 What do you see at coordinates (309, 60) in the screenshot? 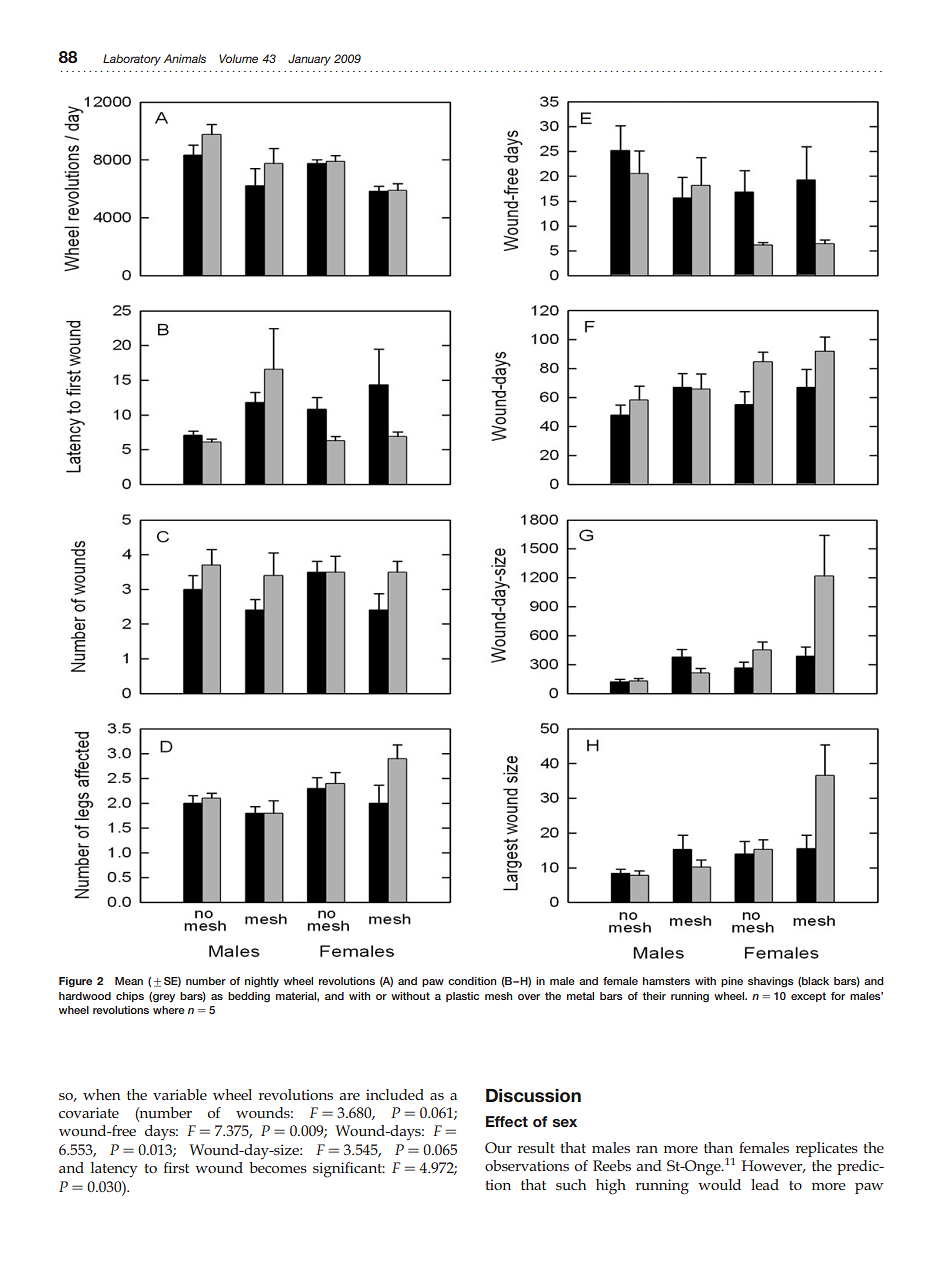
I see `January` at bounding box center [309, 60].
